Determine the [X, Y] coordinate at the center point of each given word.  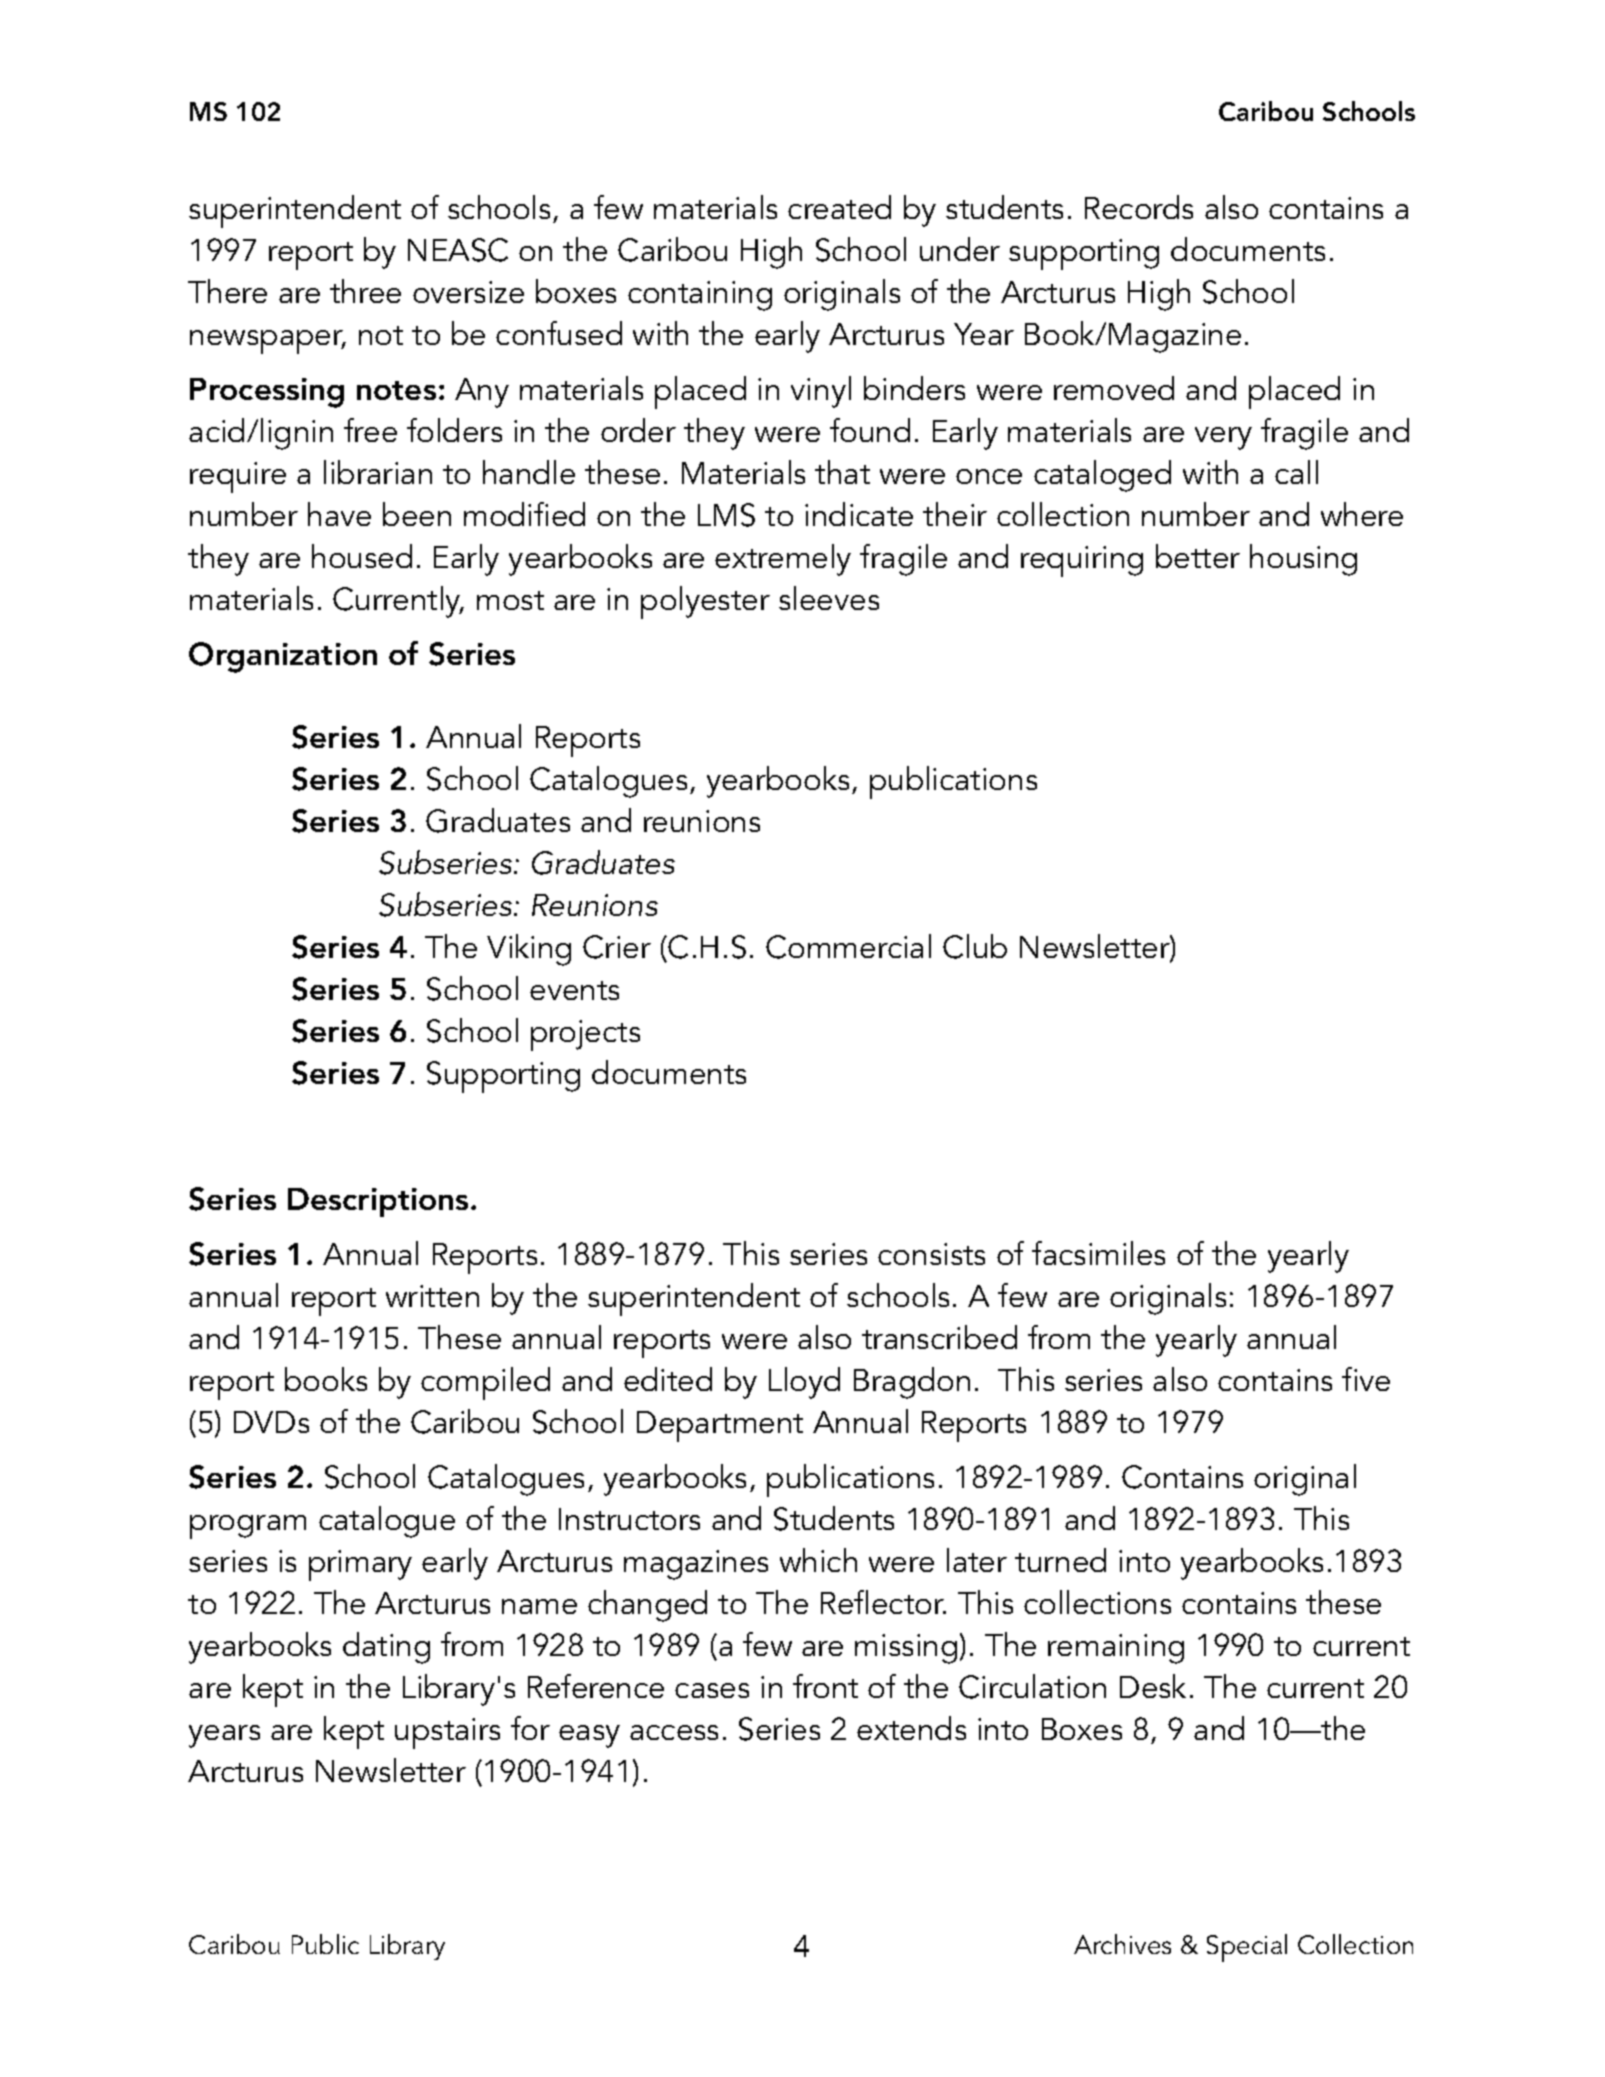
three [365, 291]
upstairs [447, 1733]
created [839, 207]
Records [1139, 207]
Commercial [848, 946]
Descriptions [378, 1202]
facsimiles [1098, 1253]
